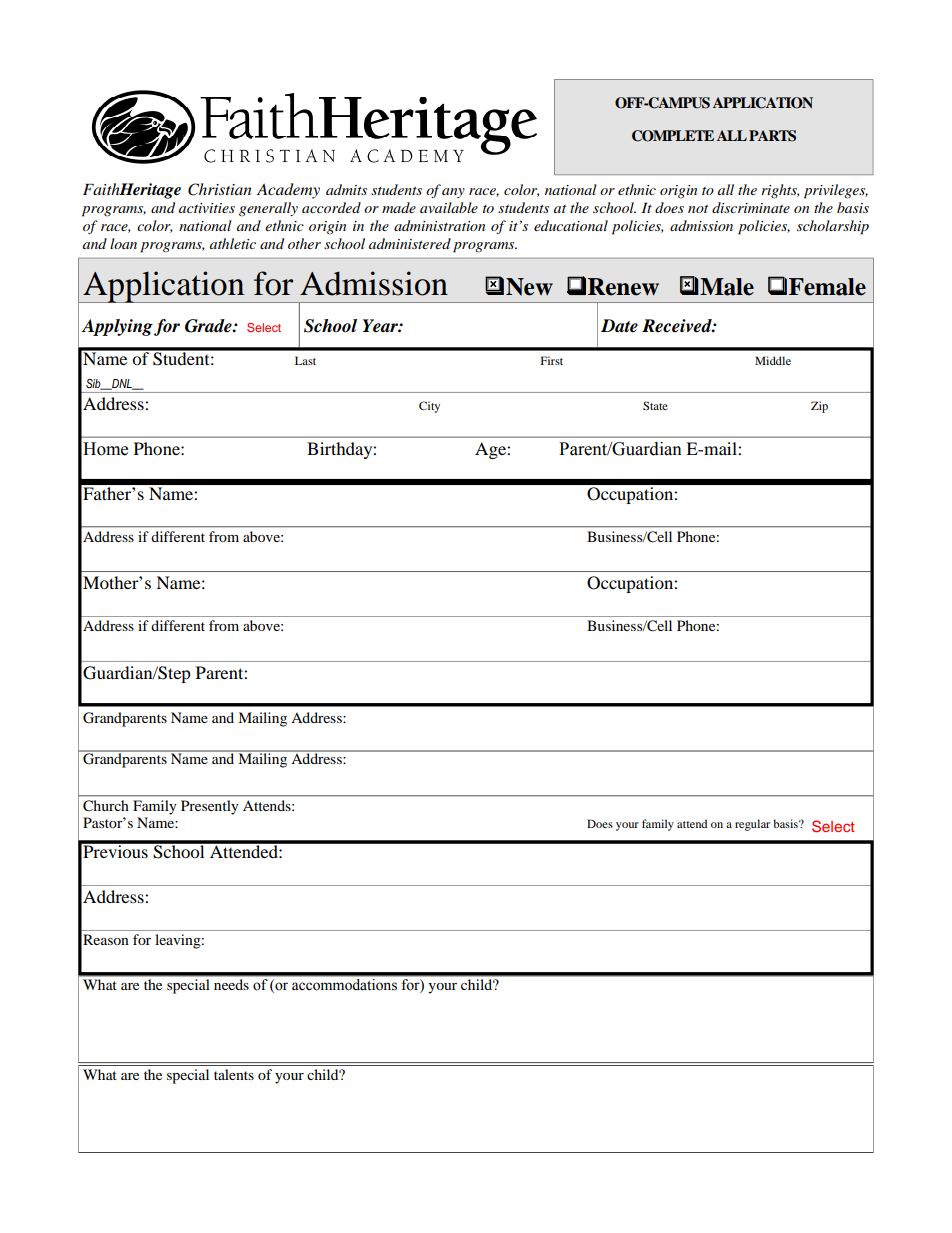 This screenshot has height=1233, width=952. What do you see at coordinates (819, 407) in the screenshot?
I see `Zip` at bounding box center [819, 407].
